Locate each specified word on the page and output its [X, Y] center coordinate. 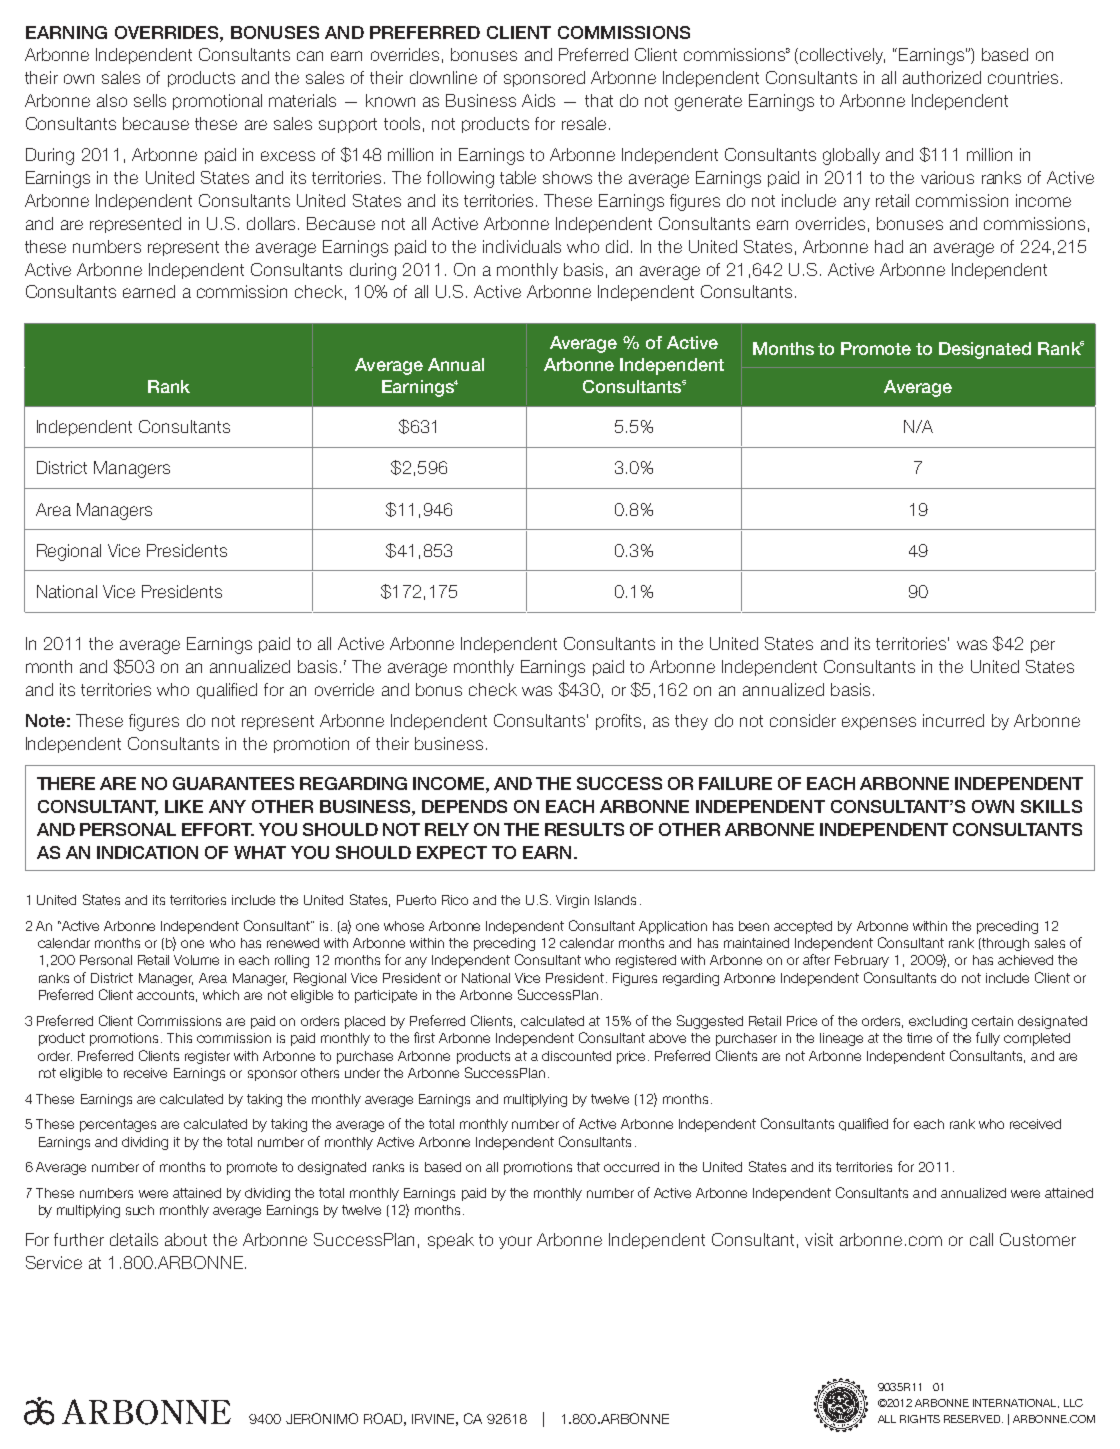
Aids [538, 100]
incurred [953, 720]
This [179, 1038]
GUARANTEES [233, 783]
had [889, 246]
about [186, 1239]
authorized [942, 77]
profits [618, 722]
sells [150, 100]
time [919, 1038]
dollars [271, 223]
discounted [576, 1056]
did [617, 246]
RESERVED [973, 1419]
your [515, 1242]
